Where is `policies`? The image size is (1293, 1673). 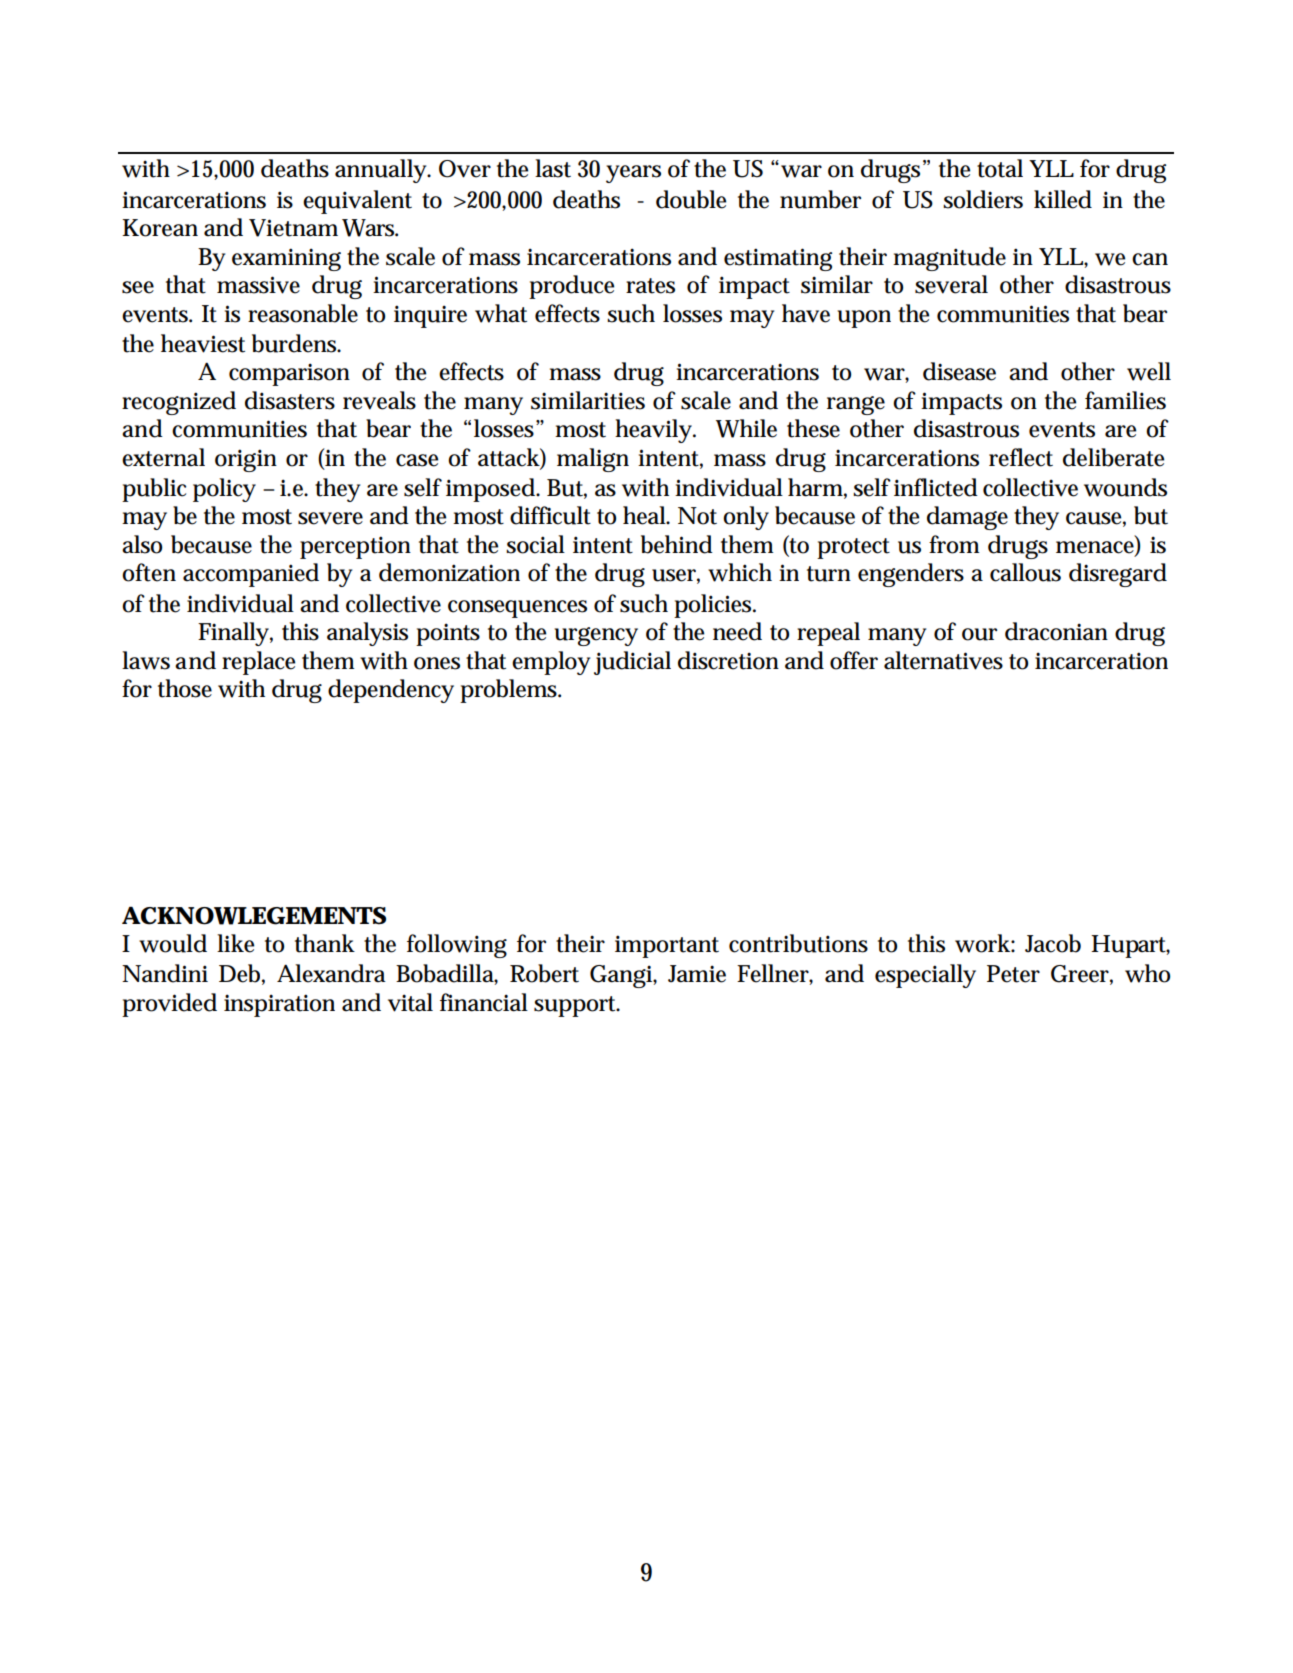
policies is located at coordinates (714, 606).
